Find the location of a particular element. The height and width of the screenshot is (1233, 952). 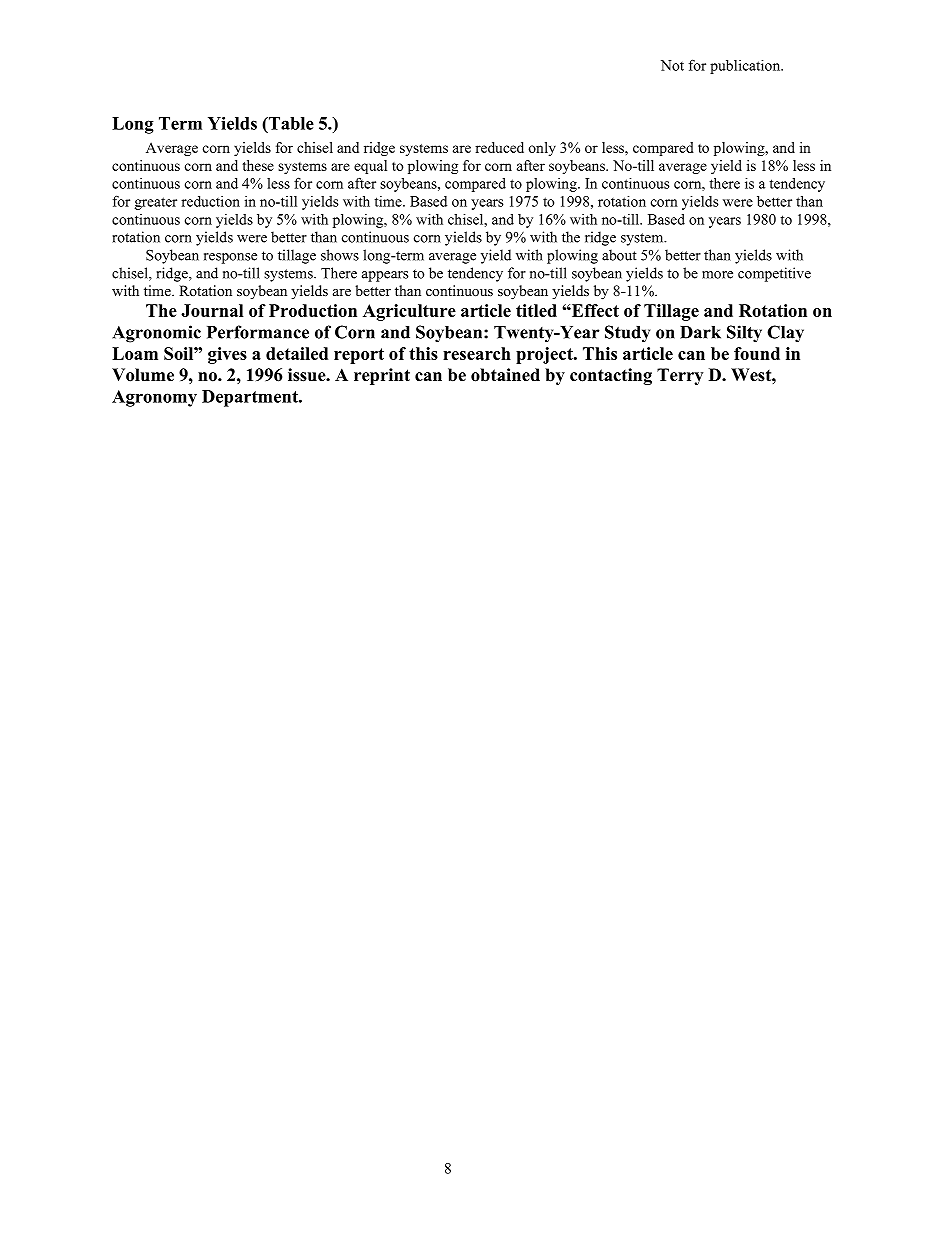

publication is located at coordinates (746, 67).
